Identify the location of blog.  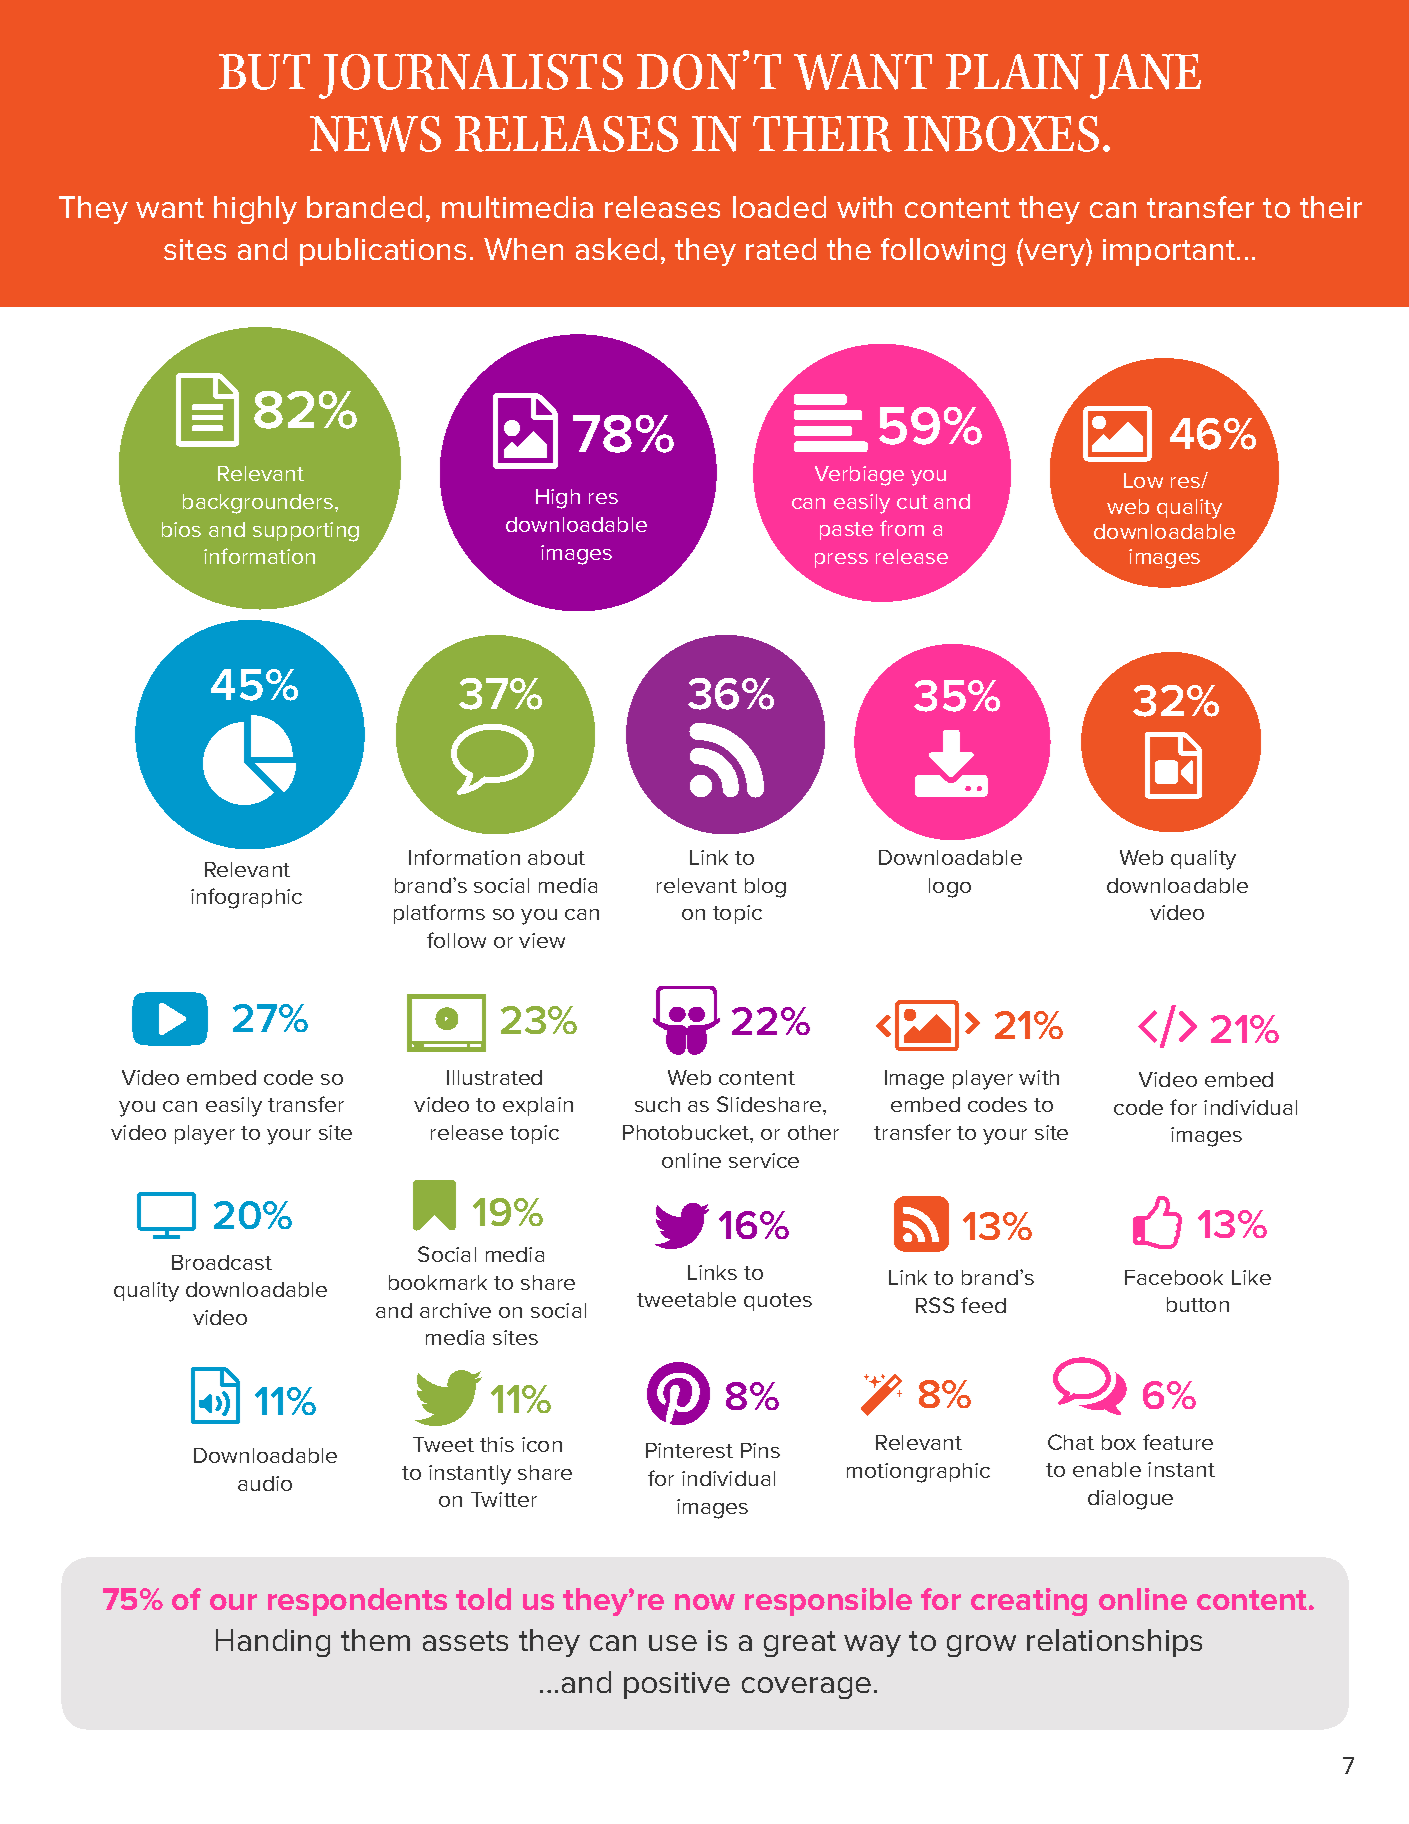
(765, 888).
